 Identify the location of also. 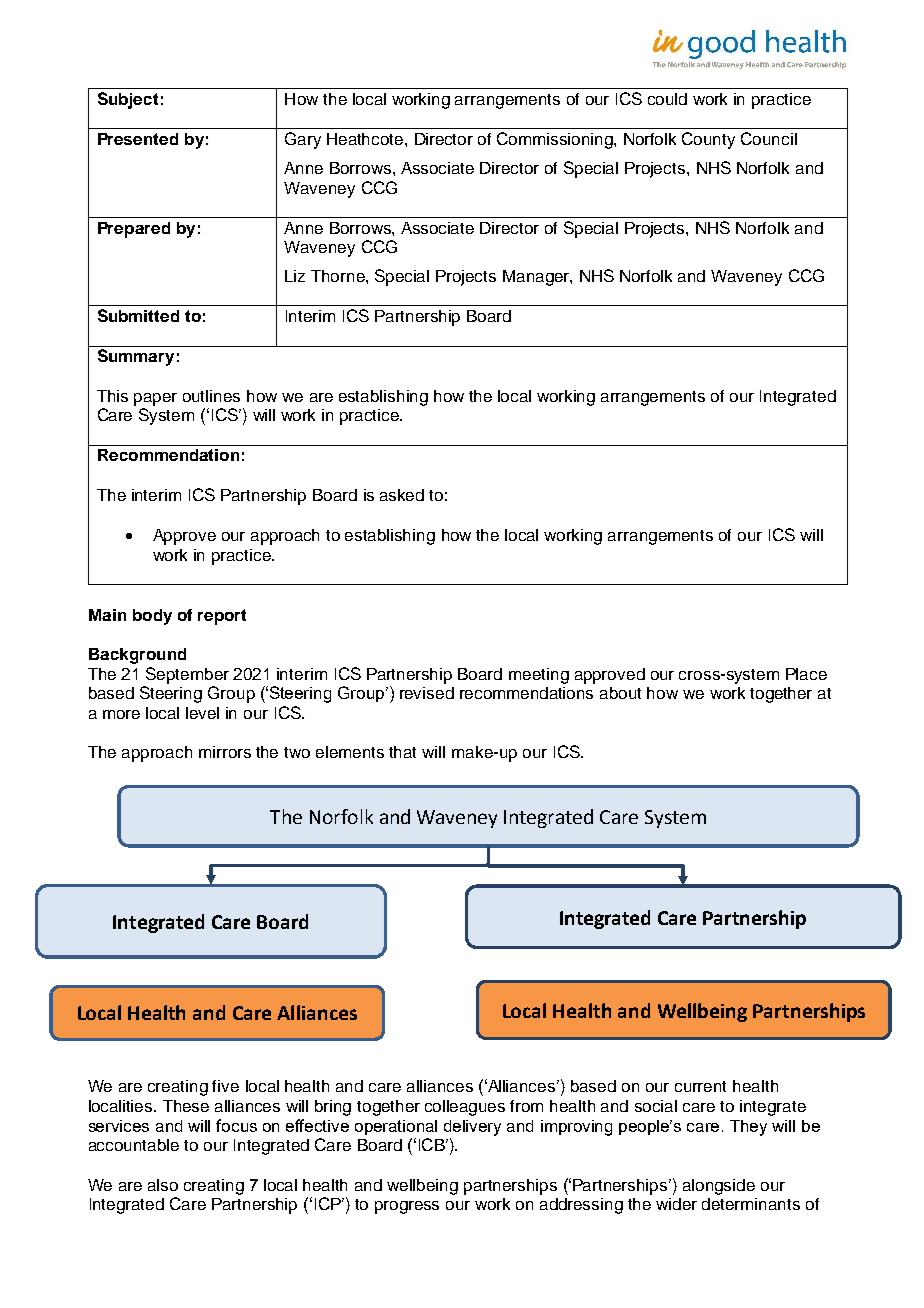
(163, 1185).
